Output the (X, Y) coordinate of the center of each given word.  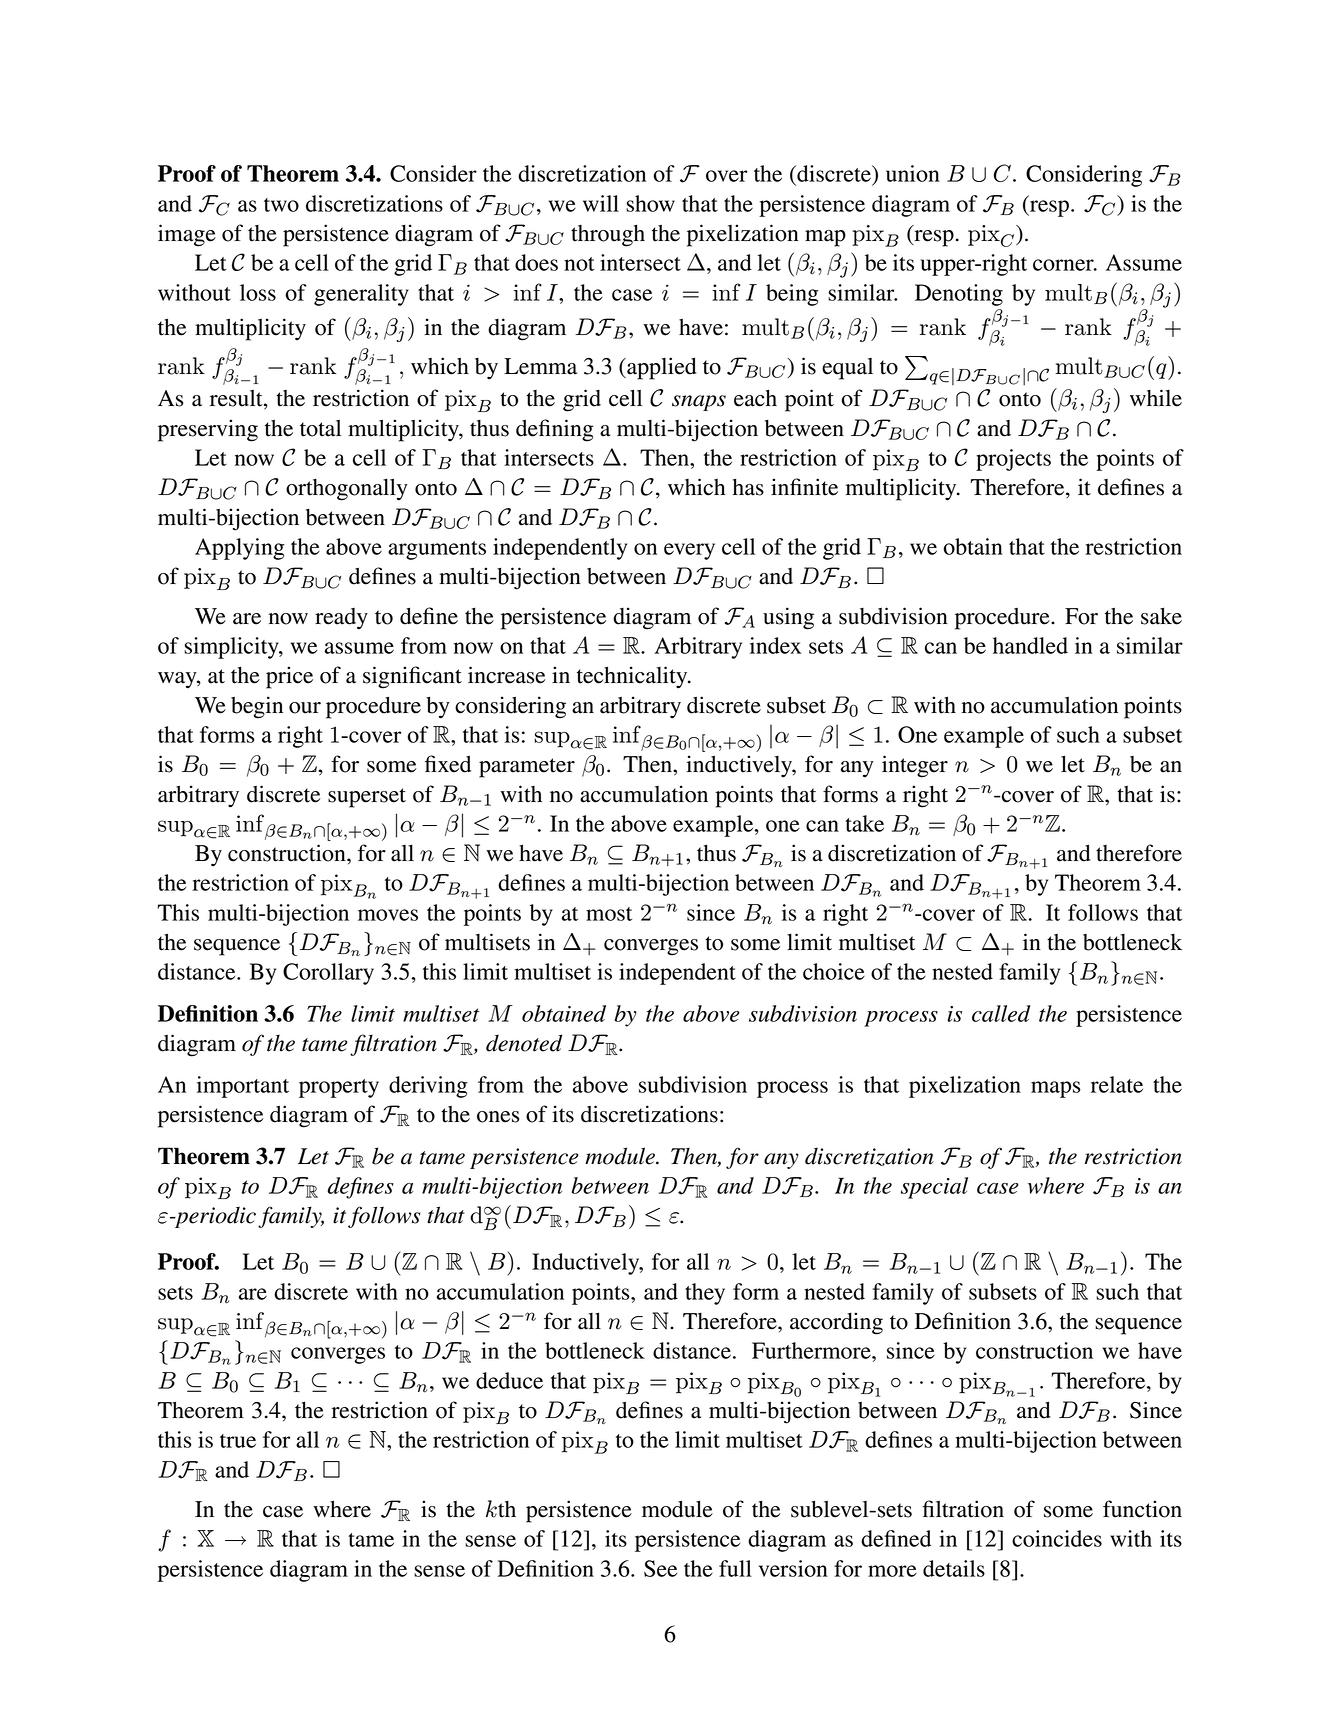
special (934, 1188)
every (689, 551)
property (339, 1088)
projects (1013, 460)
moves (388, 915)
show (650, 203)
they (705, 1294)
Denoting (959, 295)
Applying (239, 549)
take (864, 823)
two (281, 205)
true (238, 1441)
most (609, 914)
